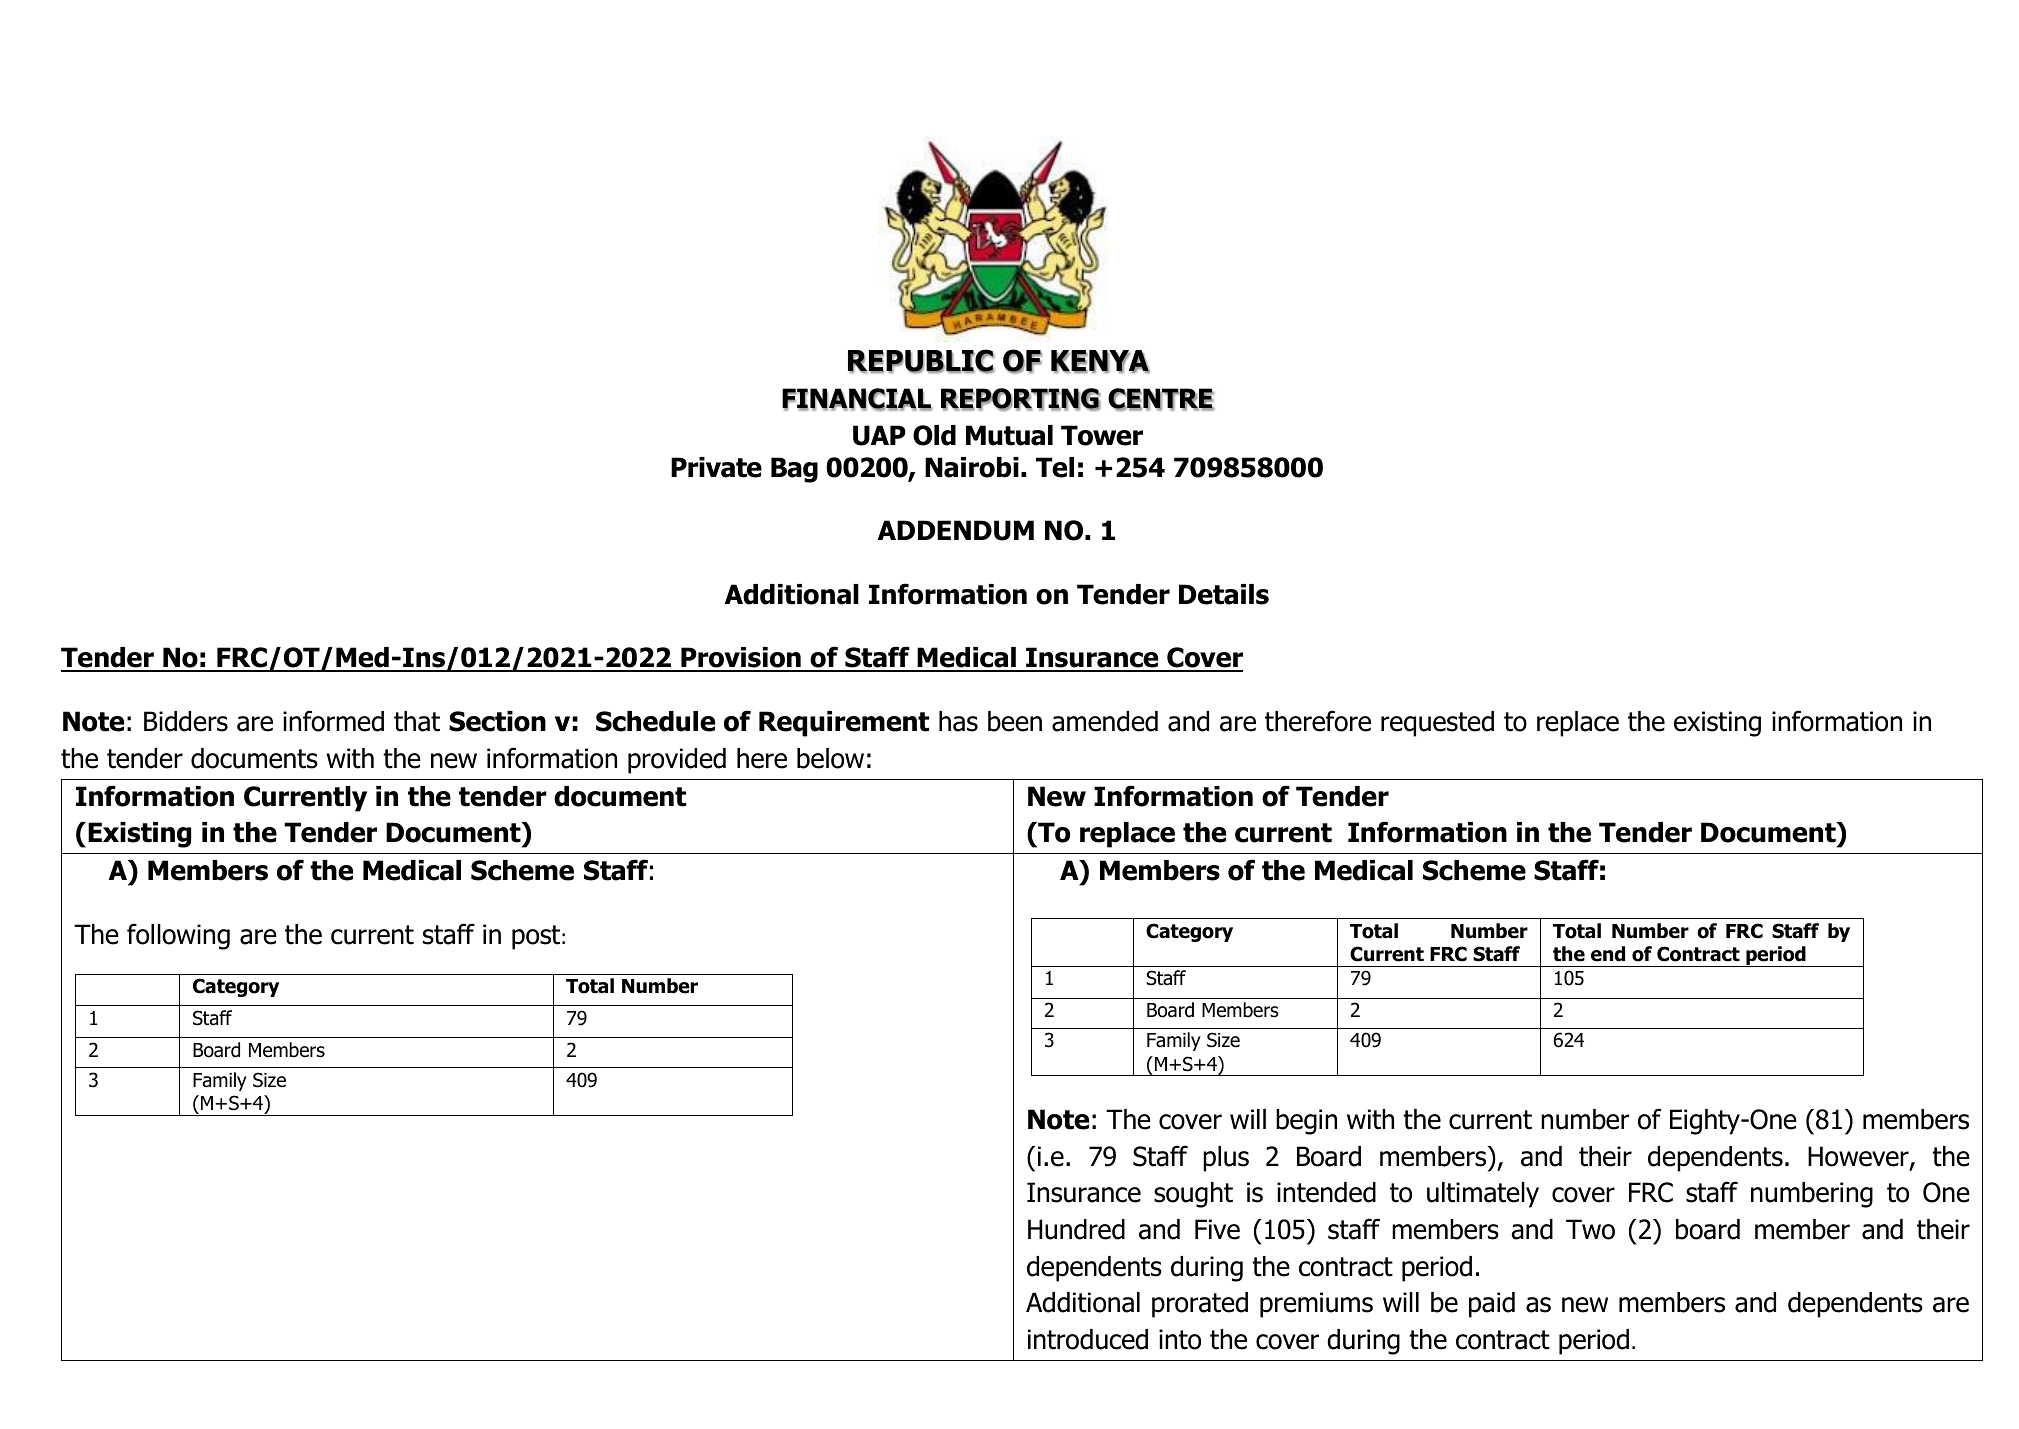 Image resolution: width=2019 pixels, height=1429 pixels. I want to click on requested, so click(1437, 724).
